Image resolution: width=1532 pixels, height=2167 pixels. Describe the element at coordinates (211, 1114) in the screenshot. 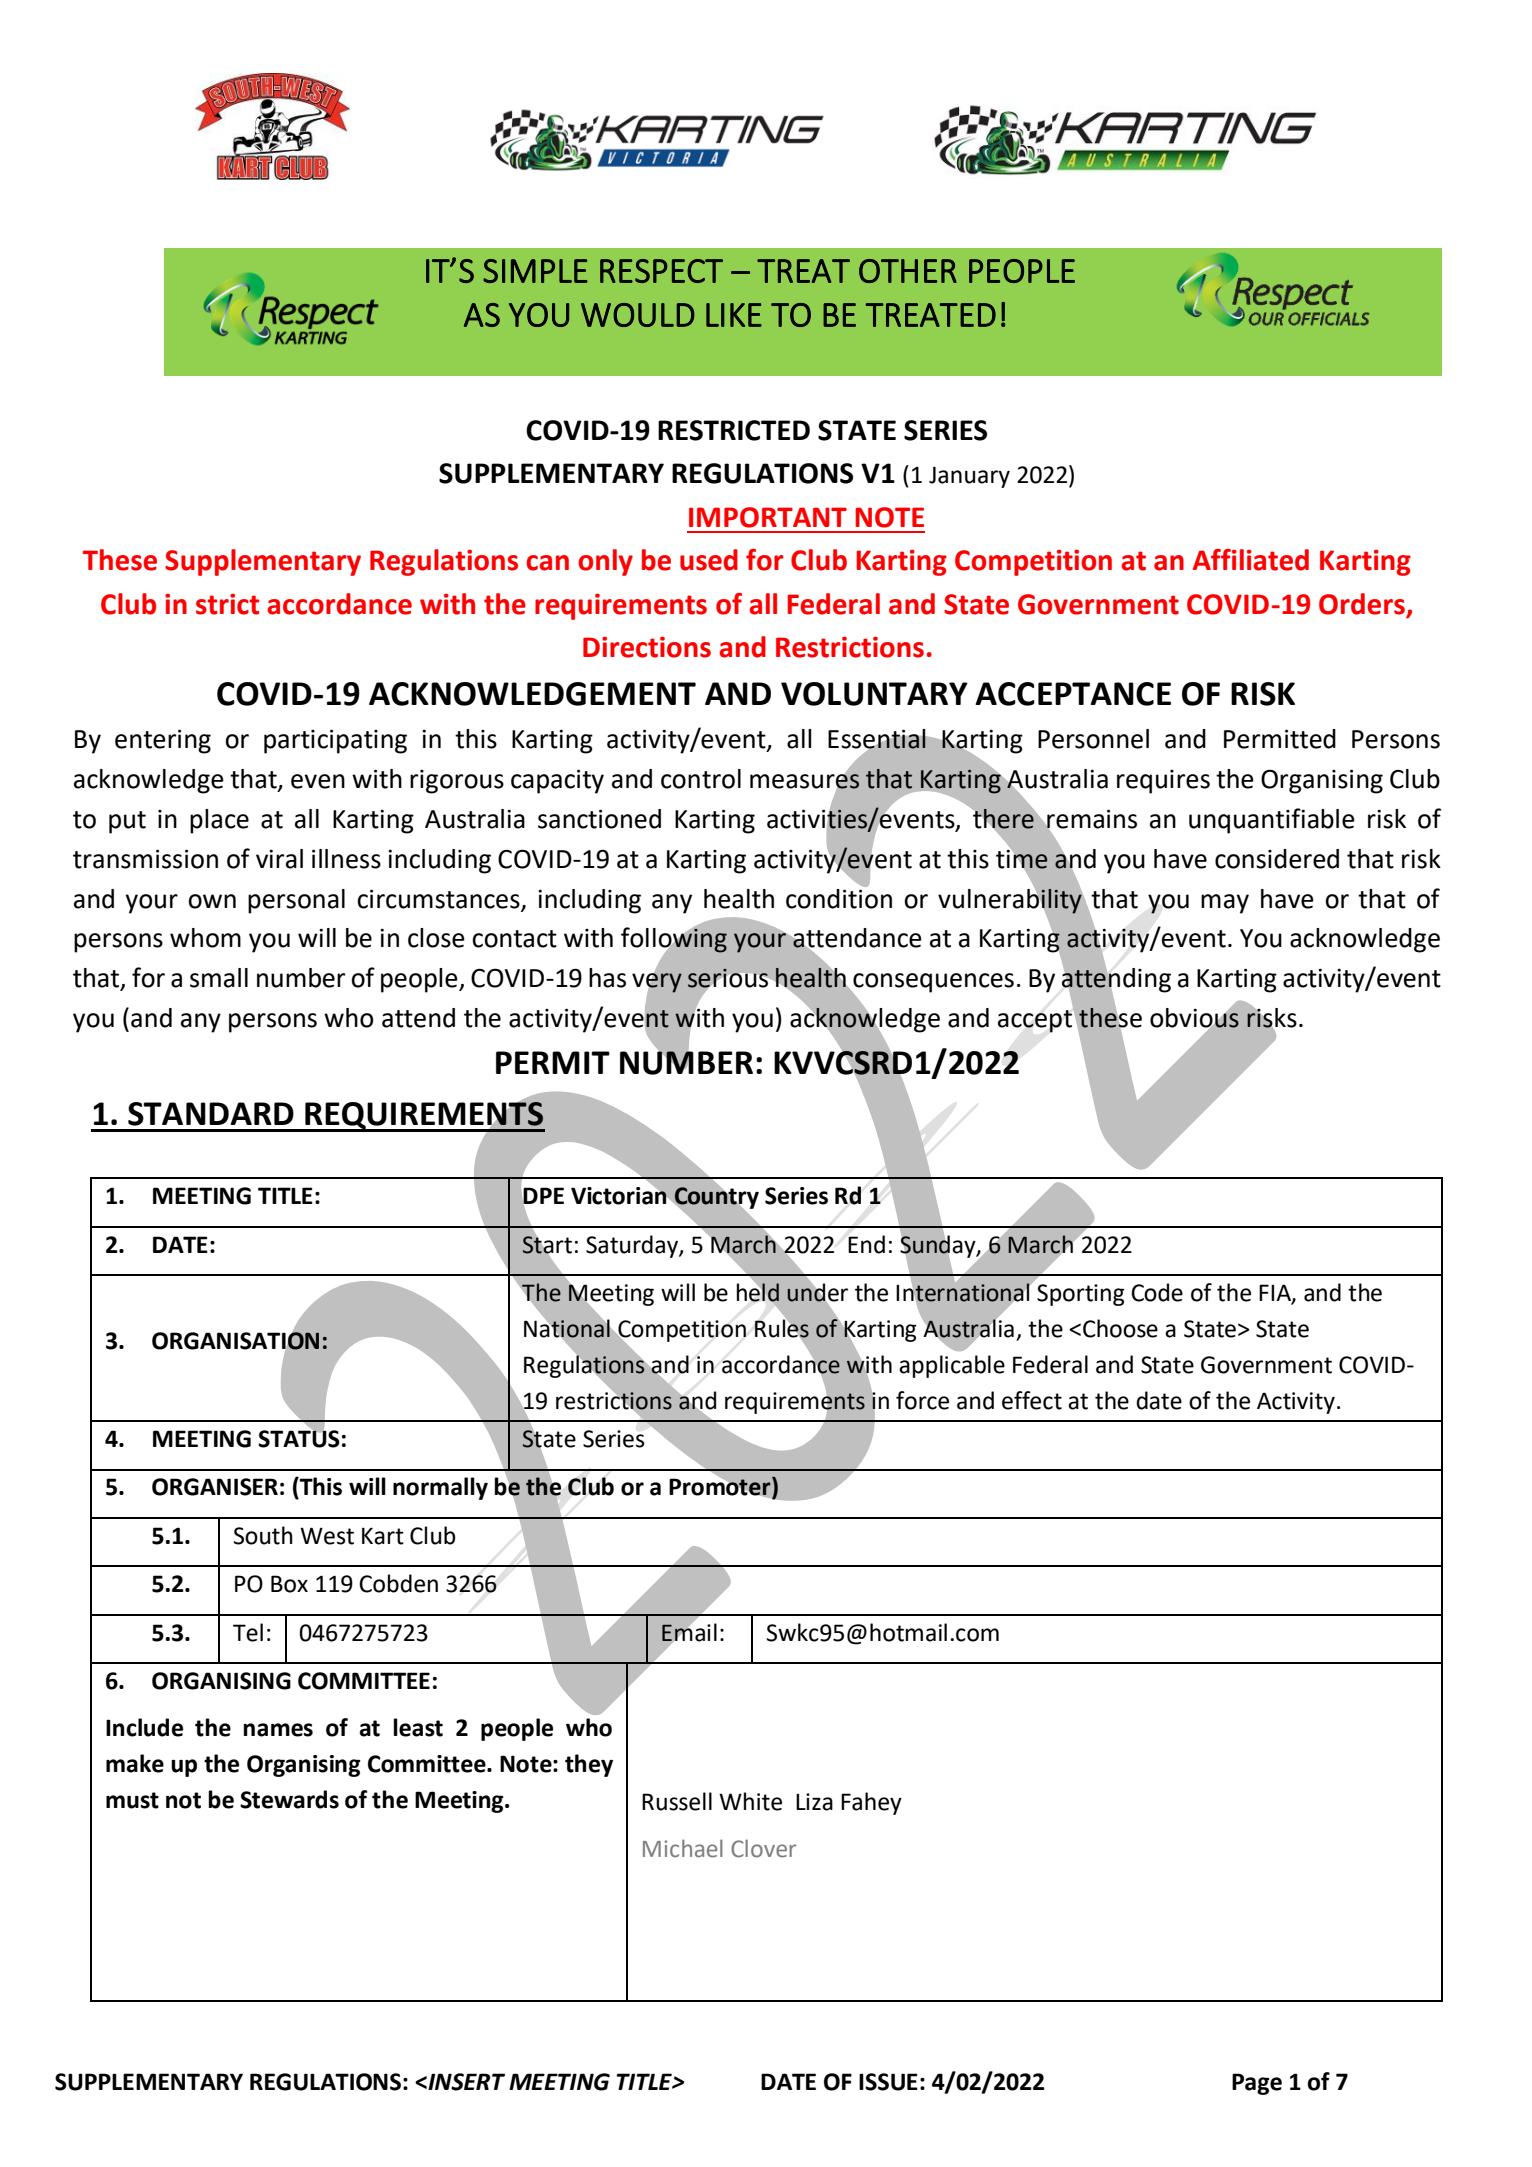

I see `STANDARD` at that location.
